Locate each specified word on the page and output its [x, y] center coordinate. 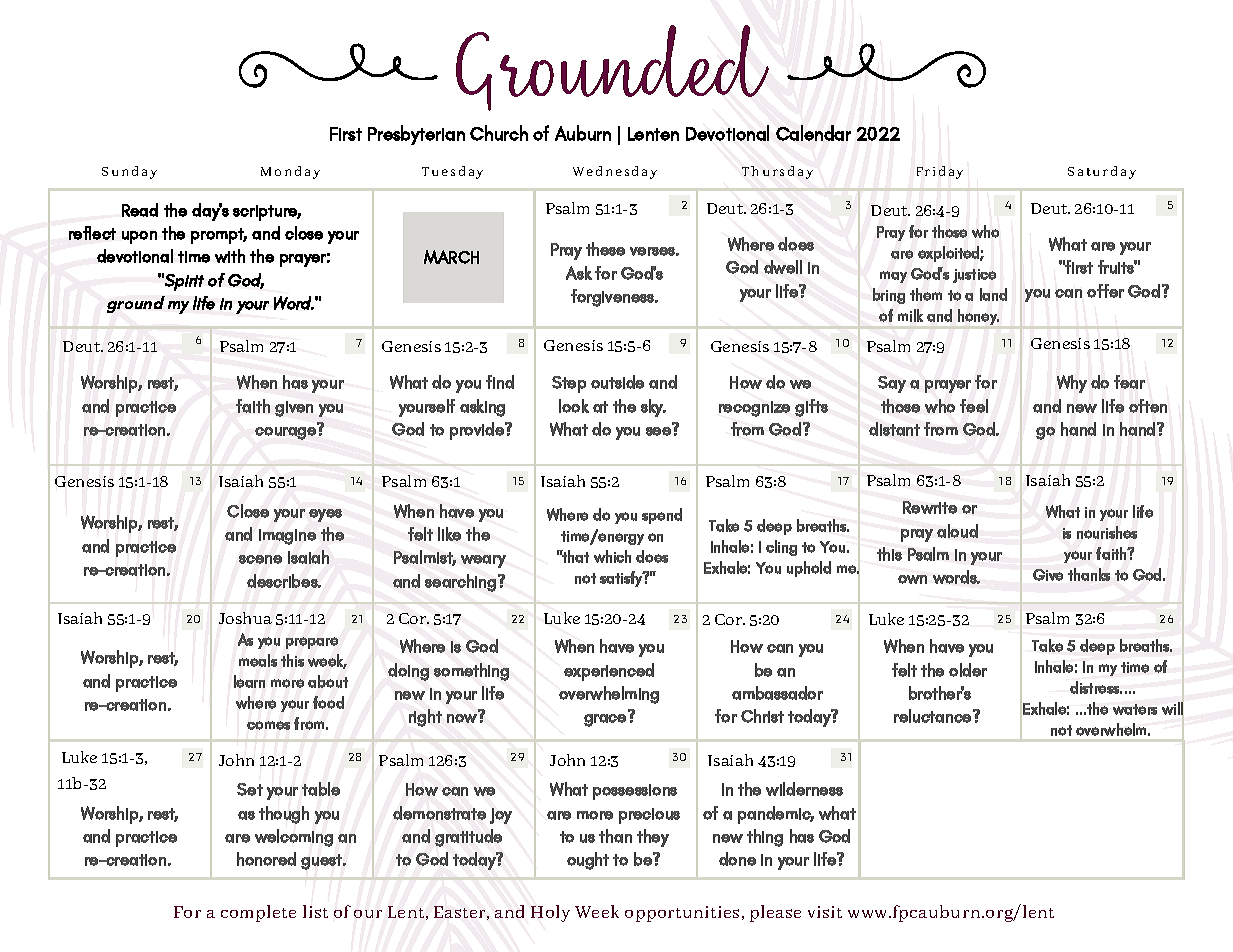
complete [258, 913]
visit [825, 912]
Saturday [1102, 172]
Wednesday [615, 172]
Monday [290, 172]
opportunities [682, 914]
